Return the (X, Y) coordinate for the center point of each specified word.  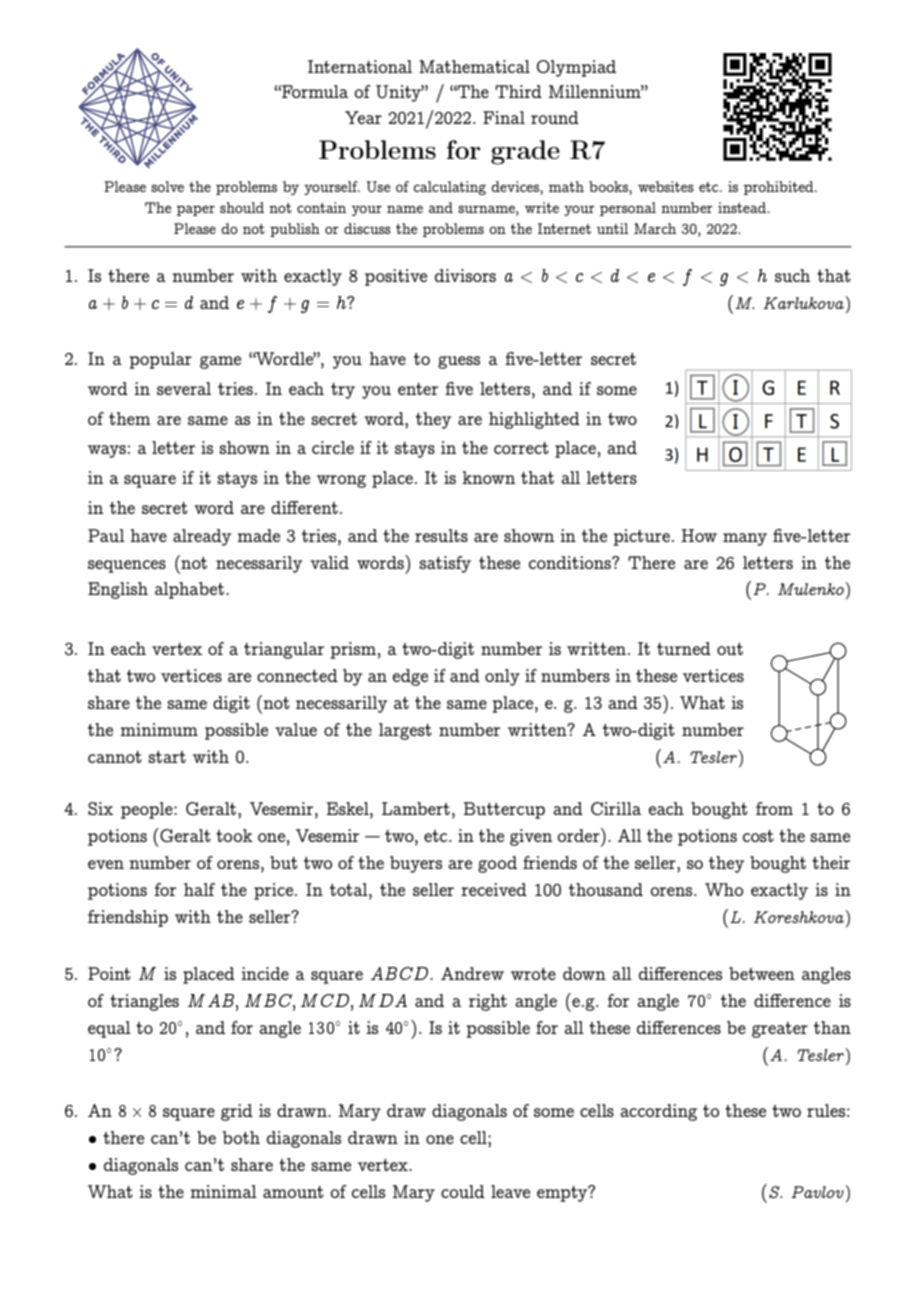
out (730, 649)
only (502, 677)
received (494, 889)
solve (167, 186)
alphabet (189, 590)
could (463, 1191)
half (199, 889)
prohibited (780, 188)
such (792, 275)
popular (160, 360)
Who (724, 889)
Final (504, 117)
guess (459, 362)
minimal (223, 1191)
